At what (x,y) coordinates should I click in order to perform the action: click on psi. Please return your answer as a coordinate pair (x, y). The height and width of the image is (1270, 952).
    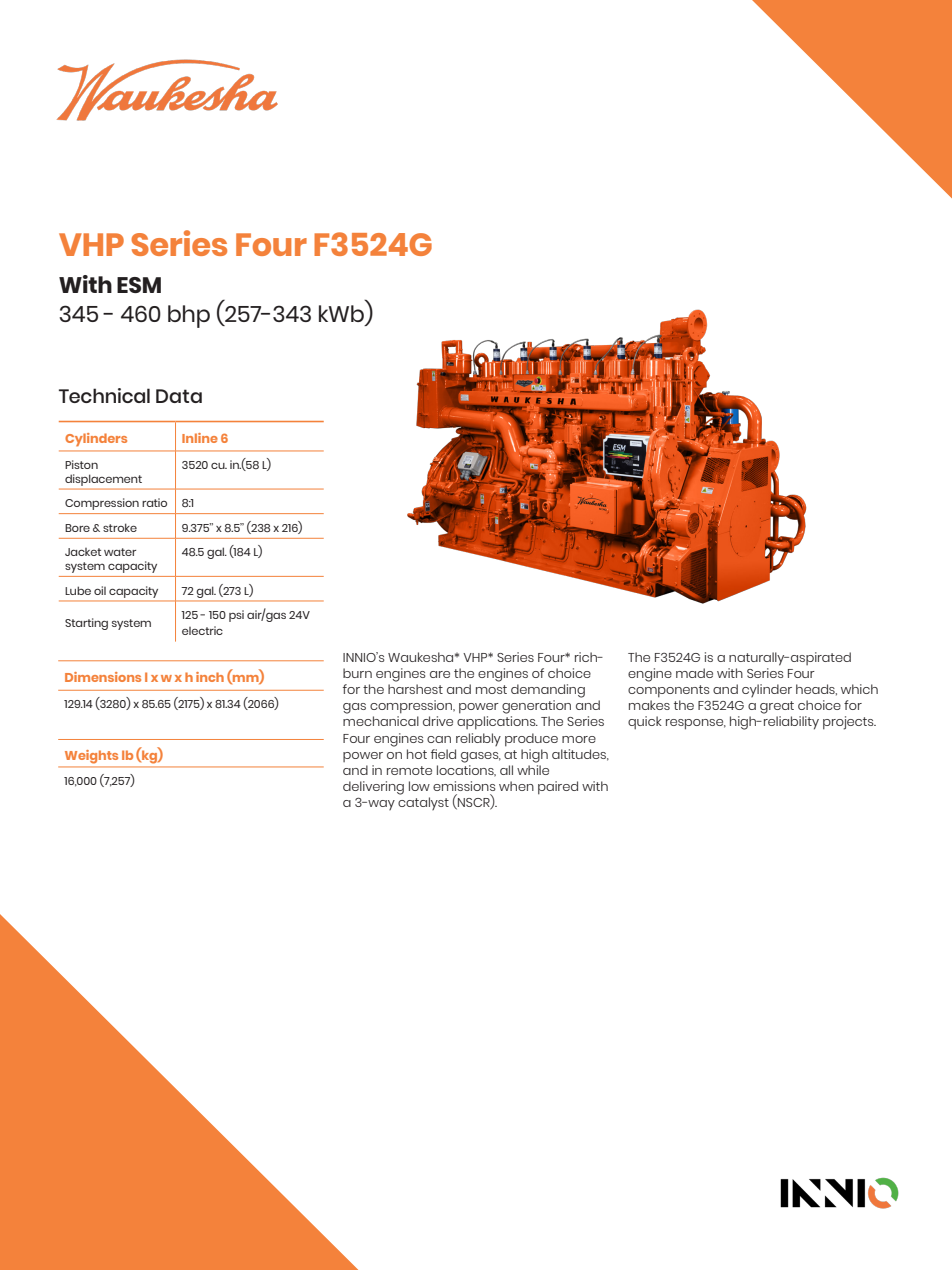
    Looking at the image, I should click on (236, 616).
